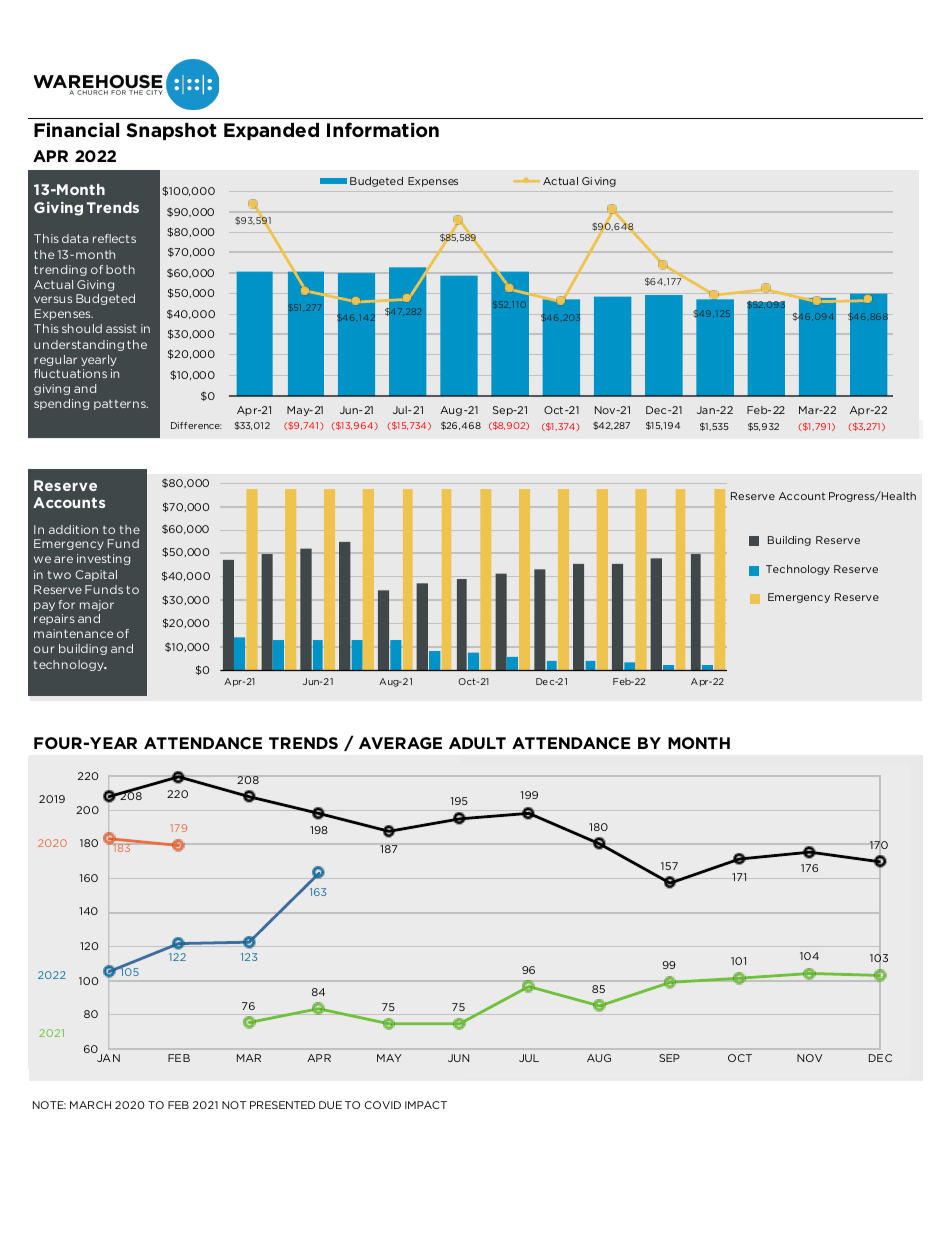 The width and height of the screenshot is (952, 1233). Describe the element at coordinates (90, 1105) in the screenshot. I see `MARCH` at that location.
